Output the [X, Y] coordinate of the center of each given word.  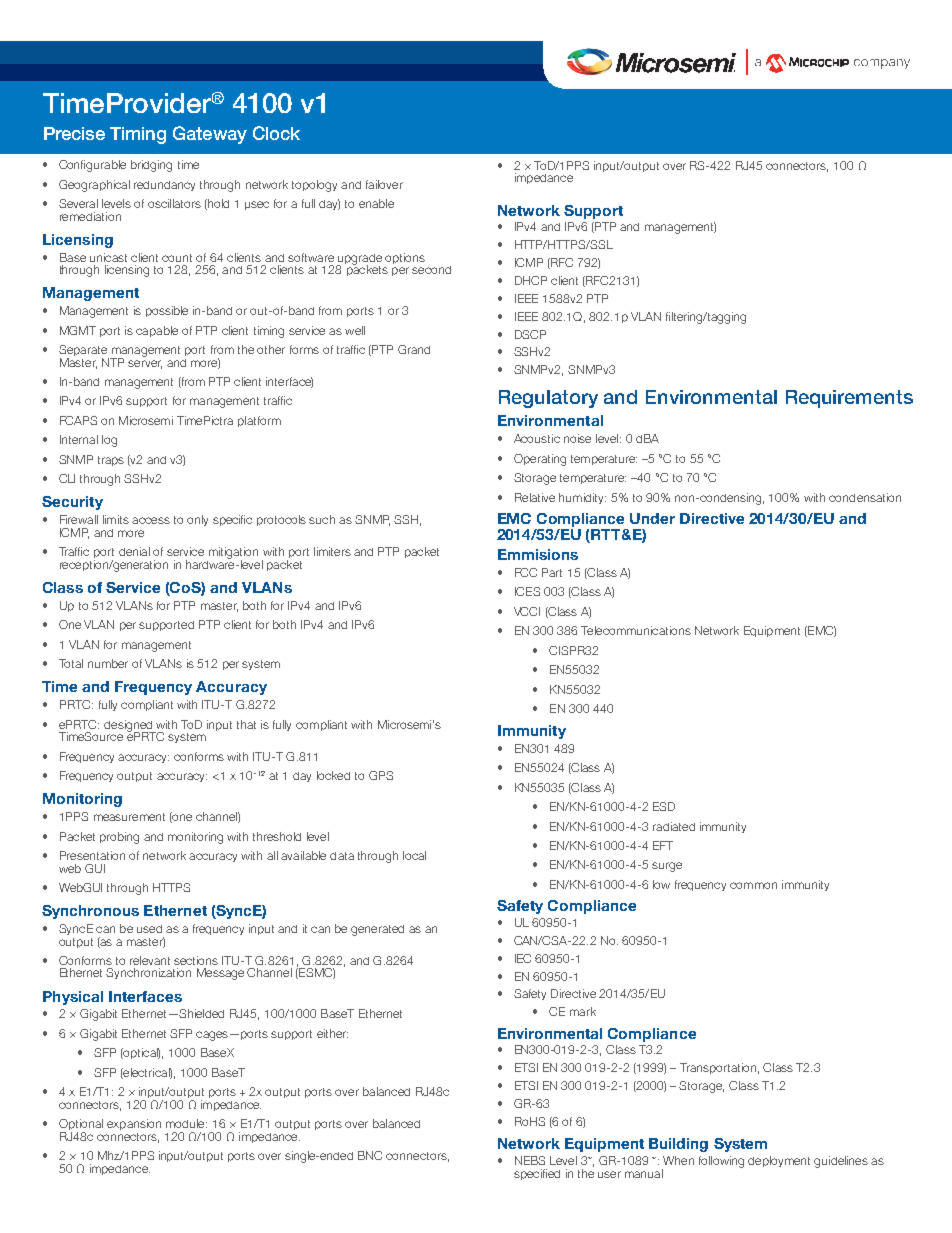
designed [129, 727]
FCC [526, 572]
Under [652, 518]
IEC [523, 958]
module [186, 1123]
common [753, 885]
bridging [151, 166]
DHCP [531, 280]
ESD [664, 806]
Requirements [849, 399]
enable [376, 203]
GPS [381, 775]
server [145, 364]
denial [134, 551]
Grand [414, 349]
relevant [150, 960]
